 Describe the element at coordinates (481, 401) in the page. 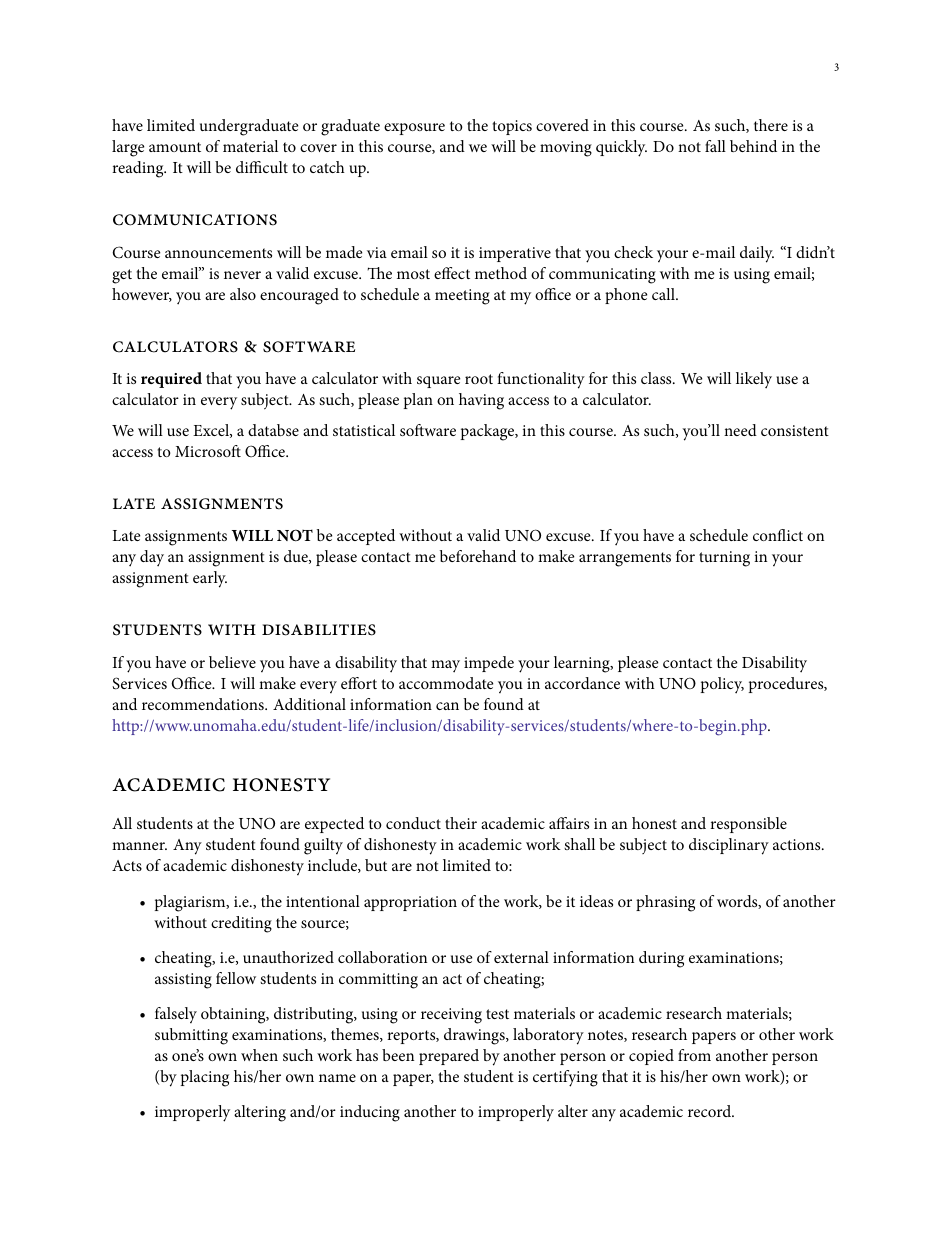

I see `having` at that location.
